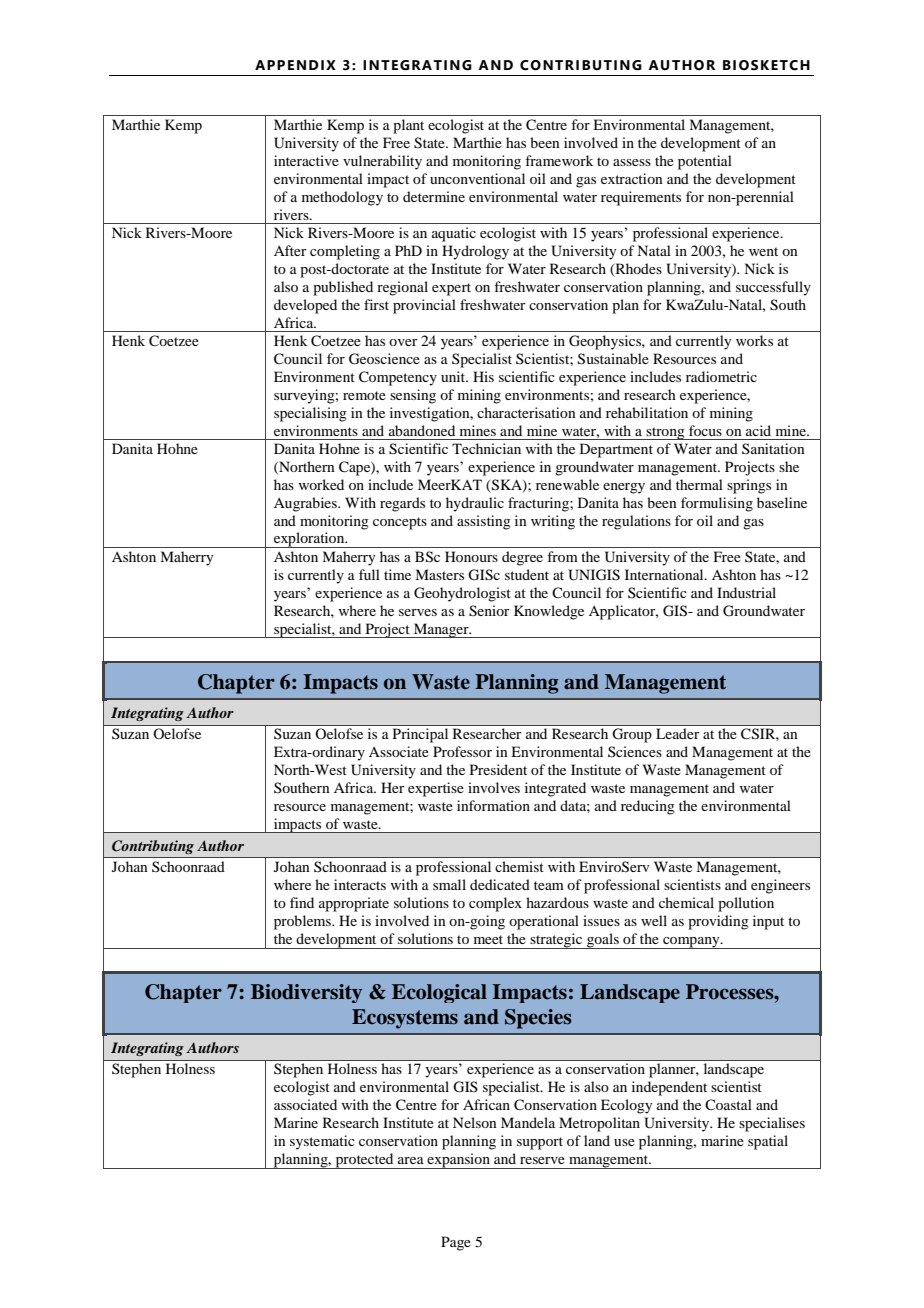 The image size is (924, 1308). I want to click on Knowledge, so click(549, 612).
